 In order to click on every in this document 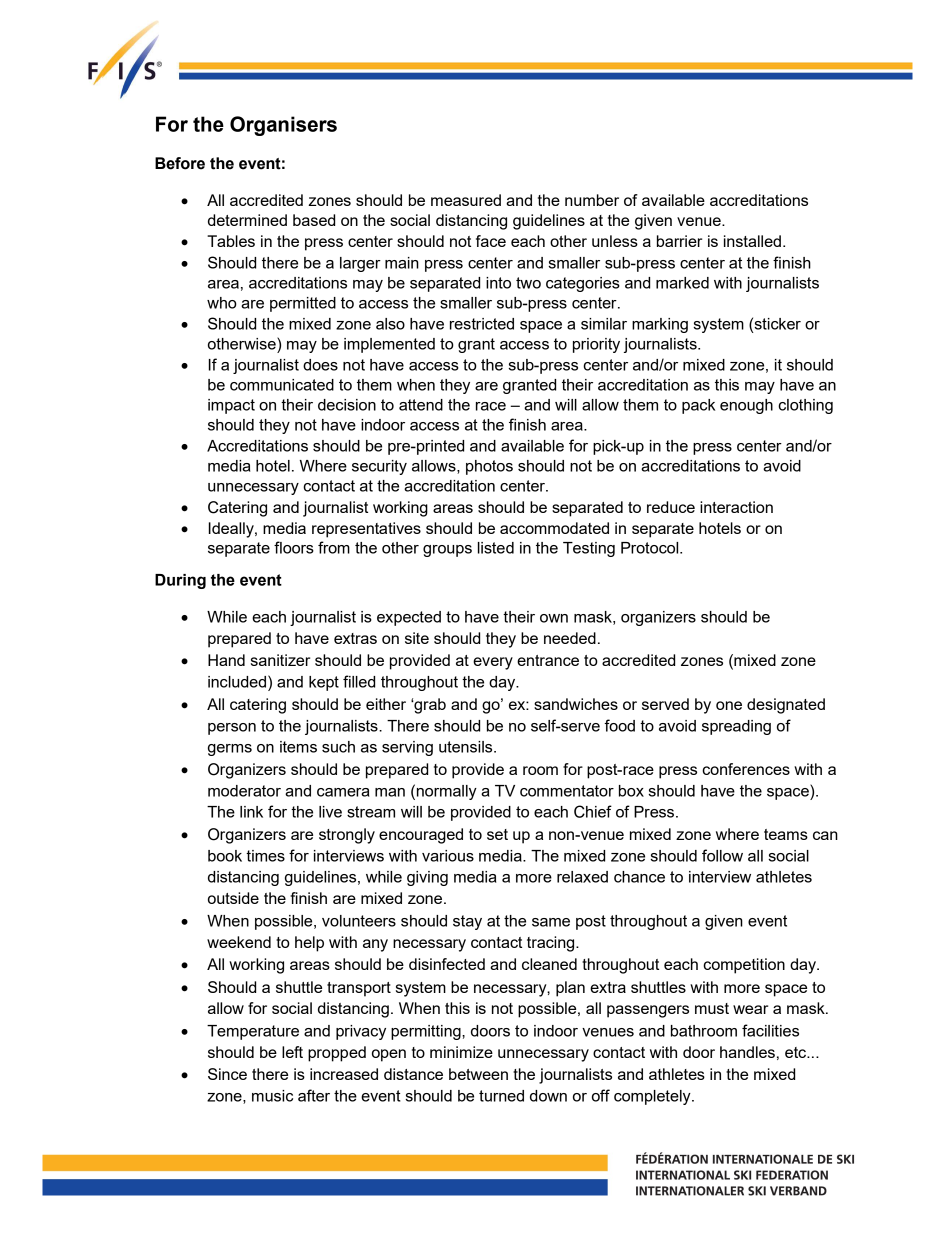, I will do `click(493, 663)`.
